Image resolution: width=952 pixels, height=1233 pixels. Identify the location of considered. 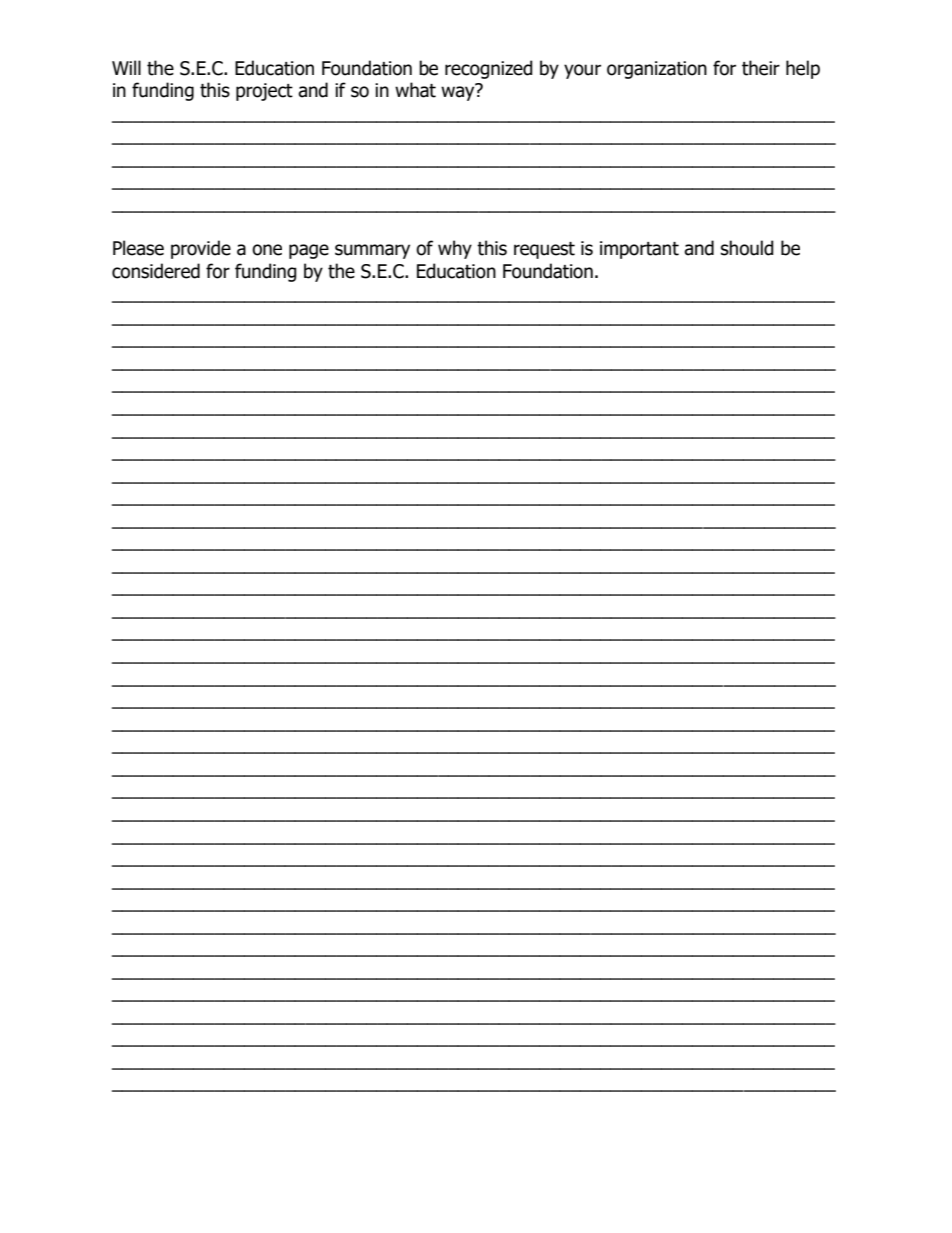
(156, 271).
